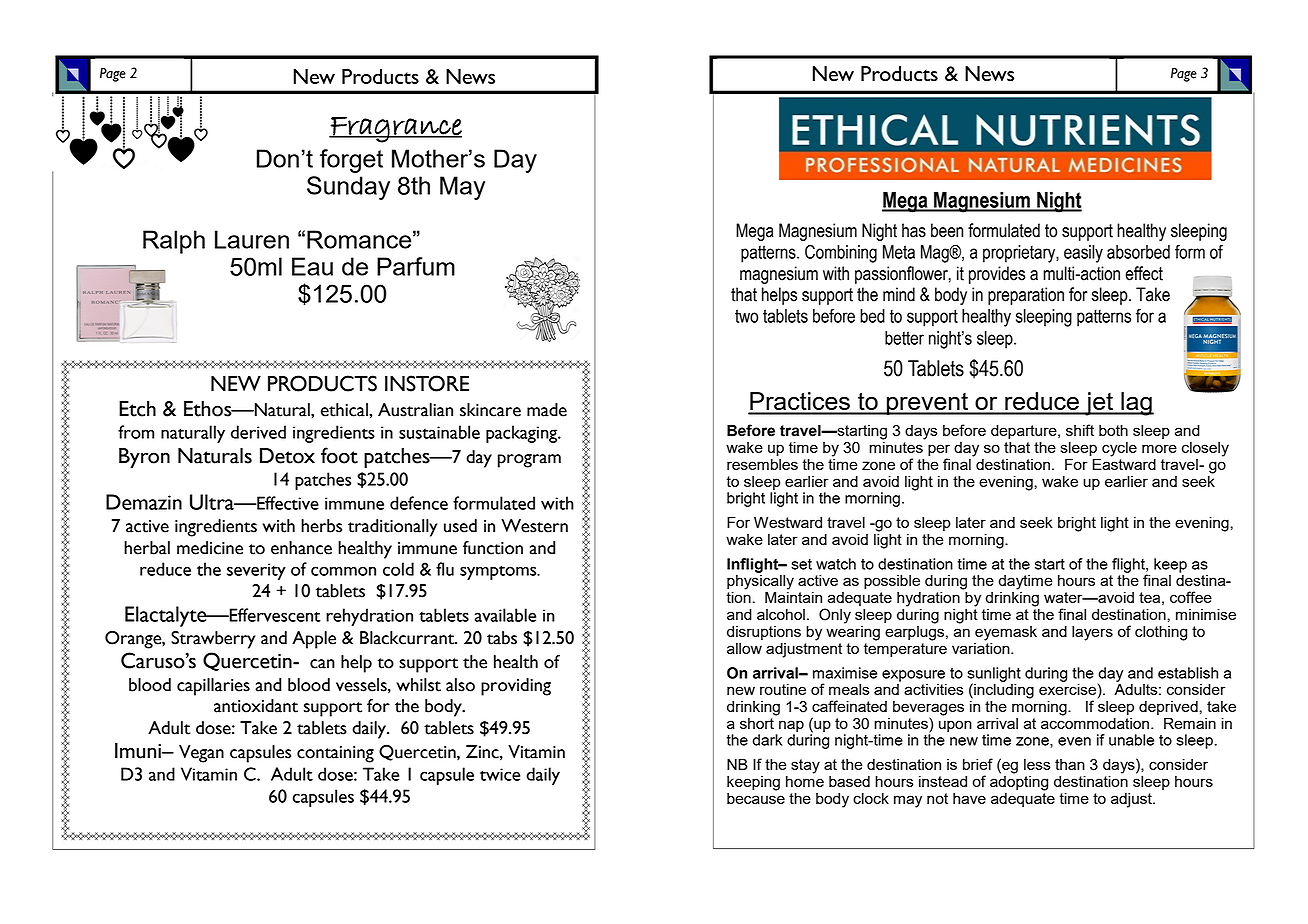 This screenshot has width=1308, height=924. Describe the element at coordinates (756, 797) in the screenshot. I see `because` at that location.
